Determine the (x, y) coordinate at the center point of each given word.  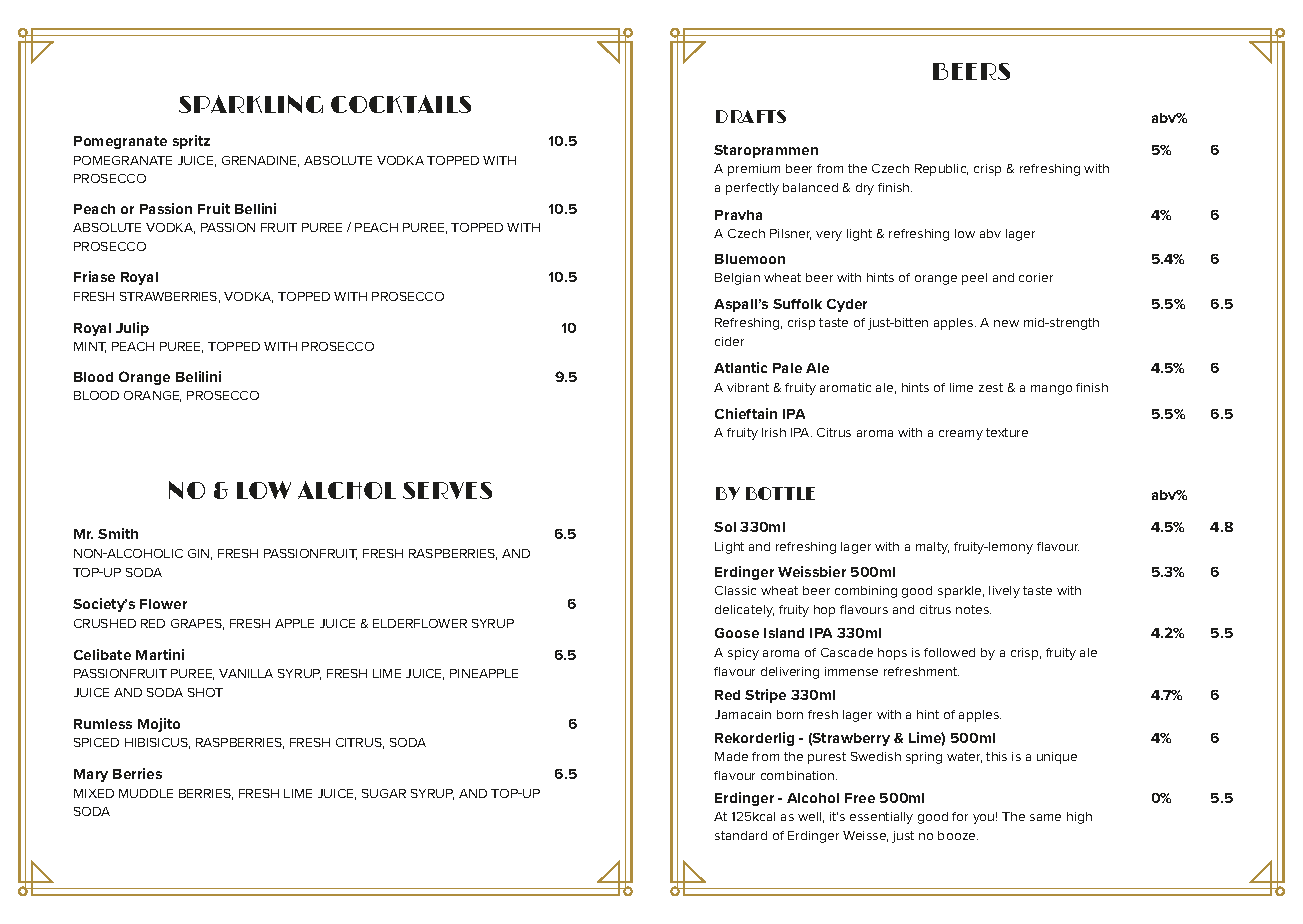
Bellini (255, 208)
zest (991, 387)
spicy (743, 654)
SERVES (447, 490)
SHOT (205, 692)
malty (932, 548)
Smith (118, 533)
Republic (941, 170)
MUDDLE (146, 793)
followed (949, 652)
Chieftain (746, 413)
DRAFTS (751, 116)
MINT (90, 347)
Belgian (737, 279)
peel (974, 279)
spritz (191, 142)
